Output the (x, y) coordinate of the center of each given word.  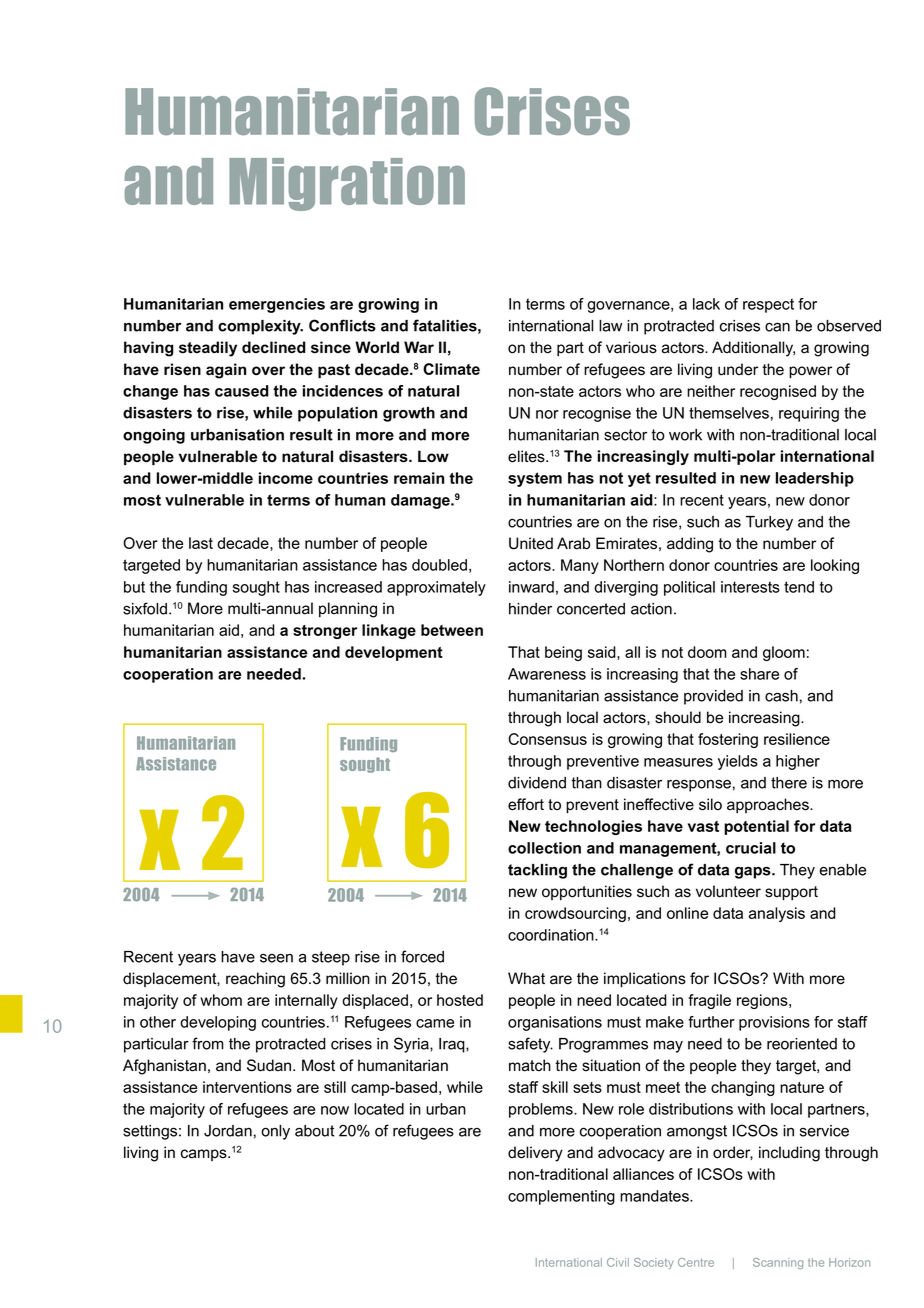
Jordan (228, 1131)
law (610, 326)
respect (768, 305)
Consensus (547, 739)
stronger (325, 632)
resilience (797, 739)
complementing (561, 1197)
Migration (347, 184)
